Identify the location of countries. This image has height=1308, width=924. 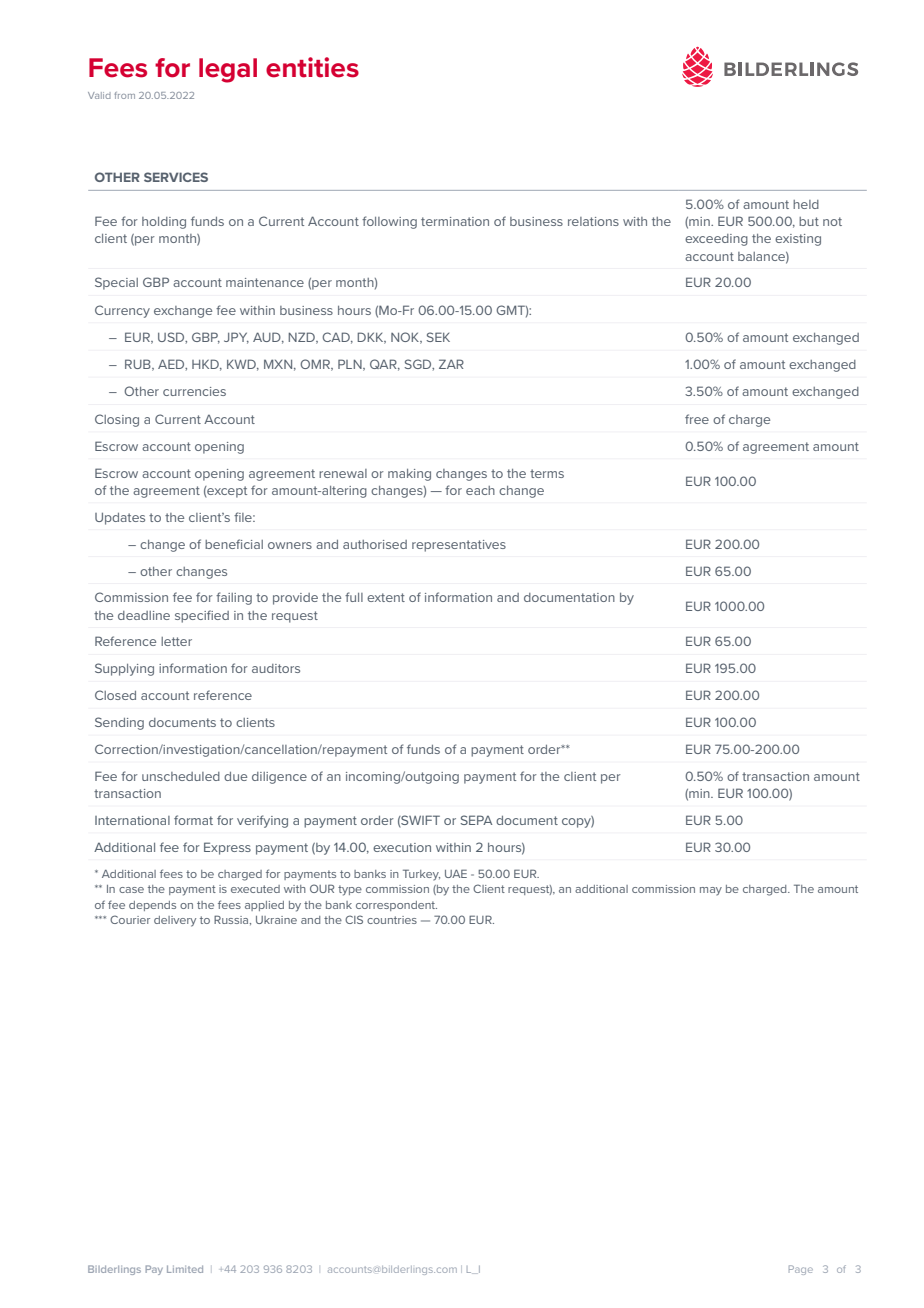
(392, 920).
